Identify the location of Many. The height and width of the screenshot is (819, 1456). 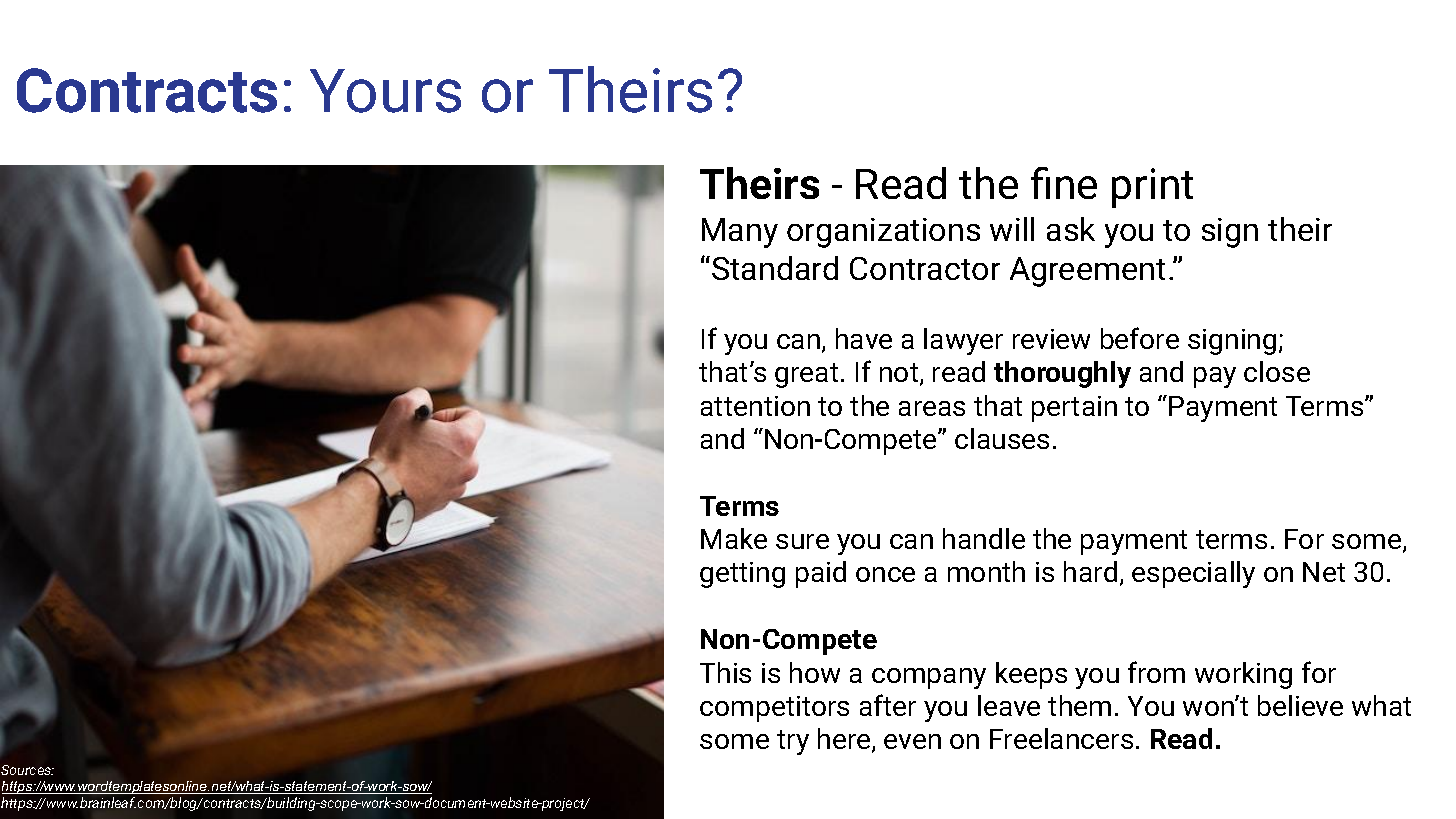
(740, 233).
